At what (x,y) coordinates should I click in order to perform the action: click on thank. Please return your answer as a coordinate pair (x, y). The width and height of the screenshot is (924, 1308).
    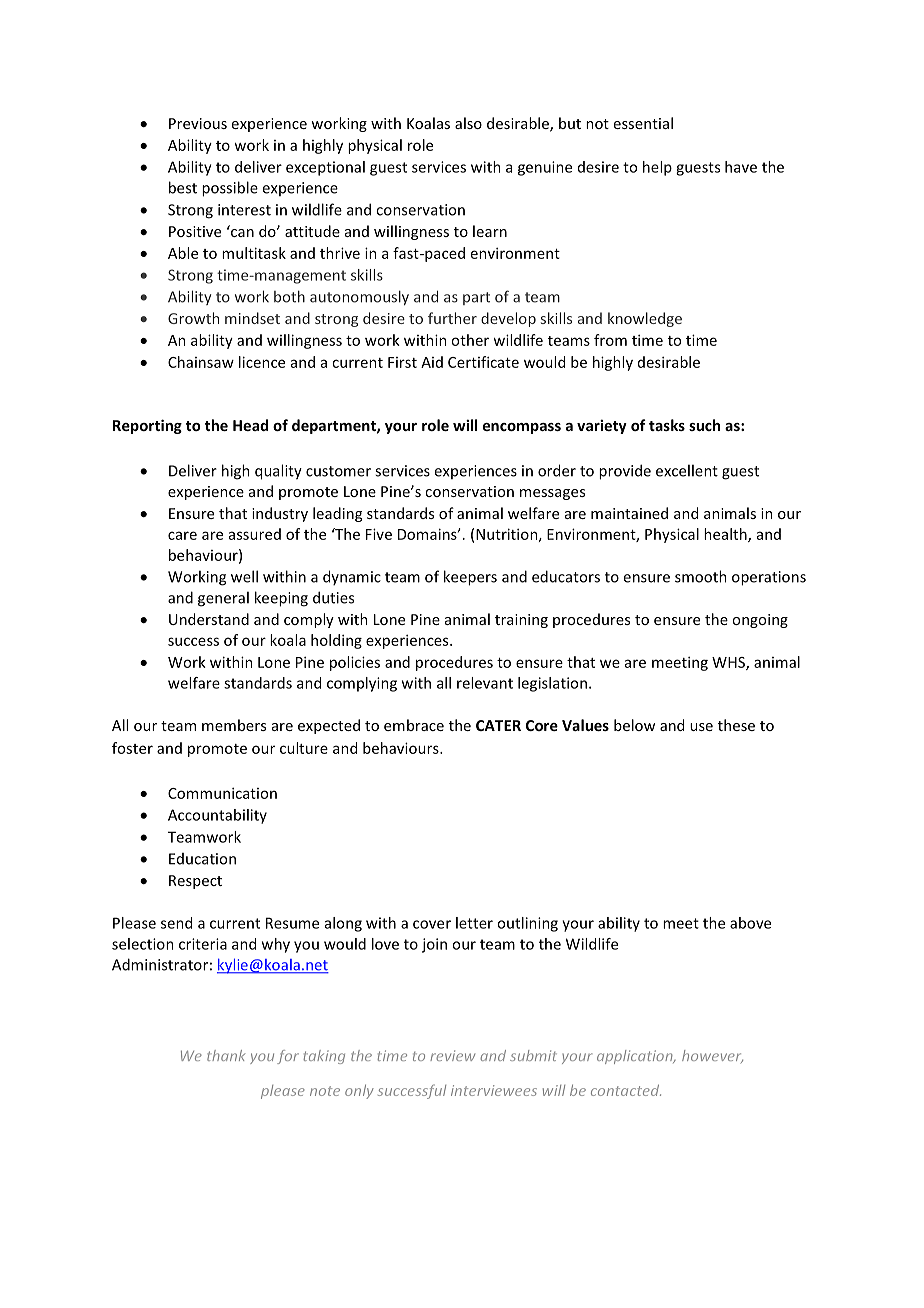
    Looking at the image, I should click on (226, 1055).
